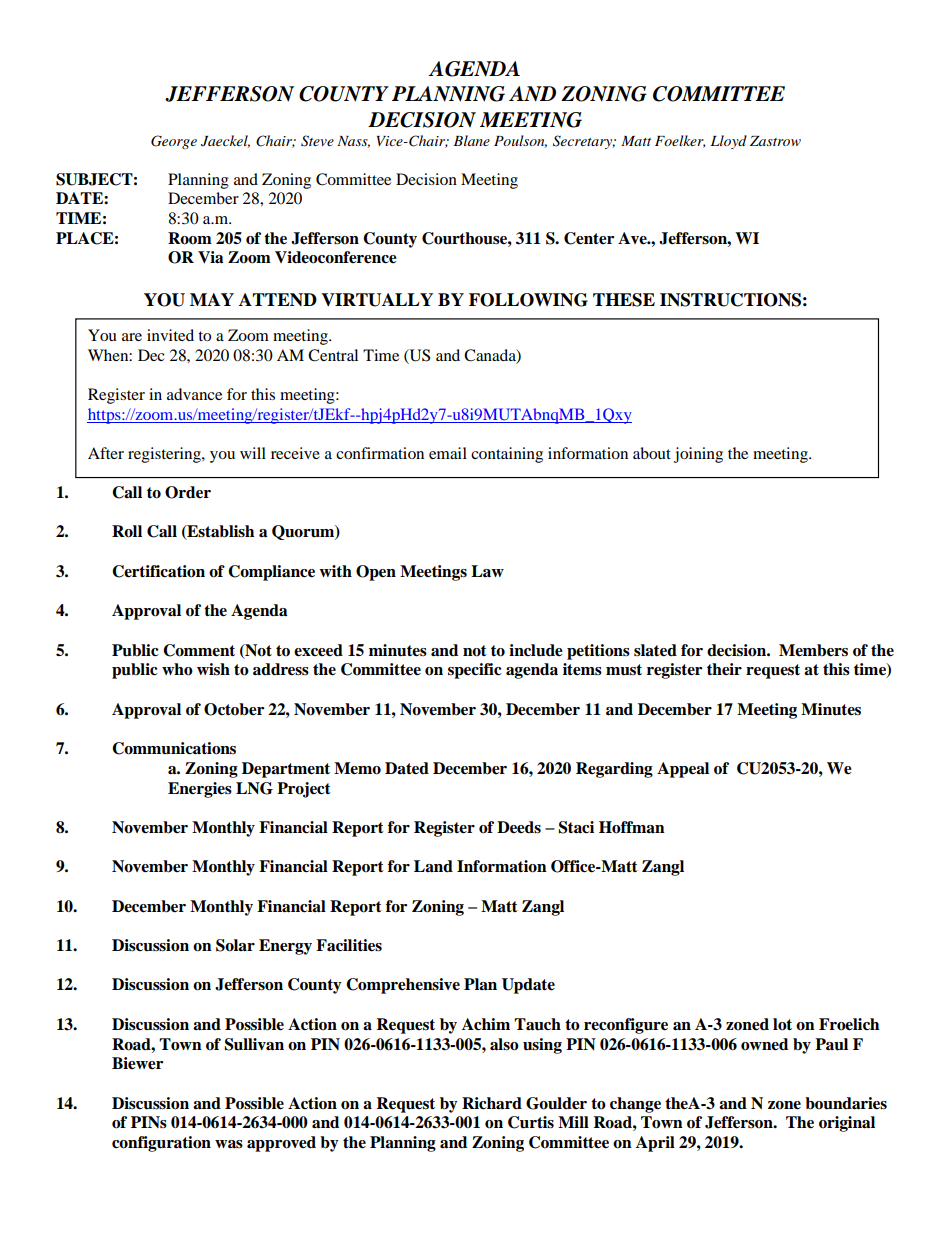  Describe the element at coordinates (199, 650) in the document. I see `Comment` at that location.
